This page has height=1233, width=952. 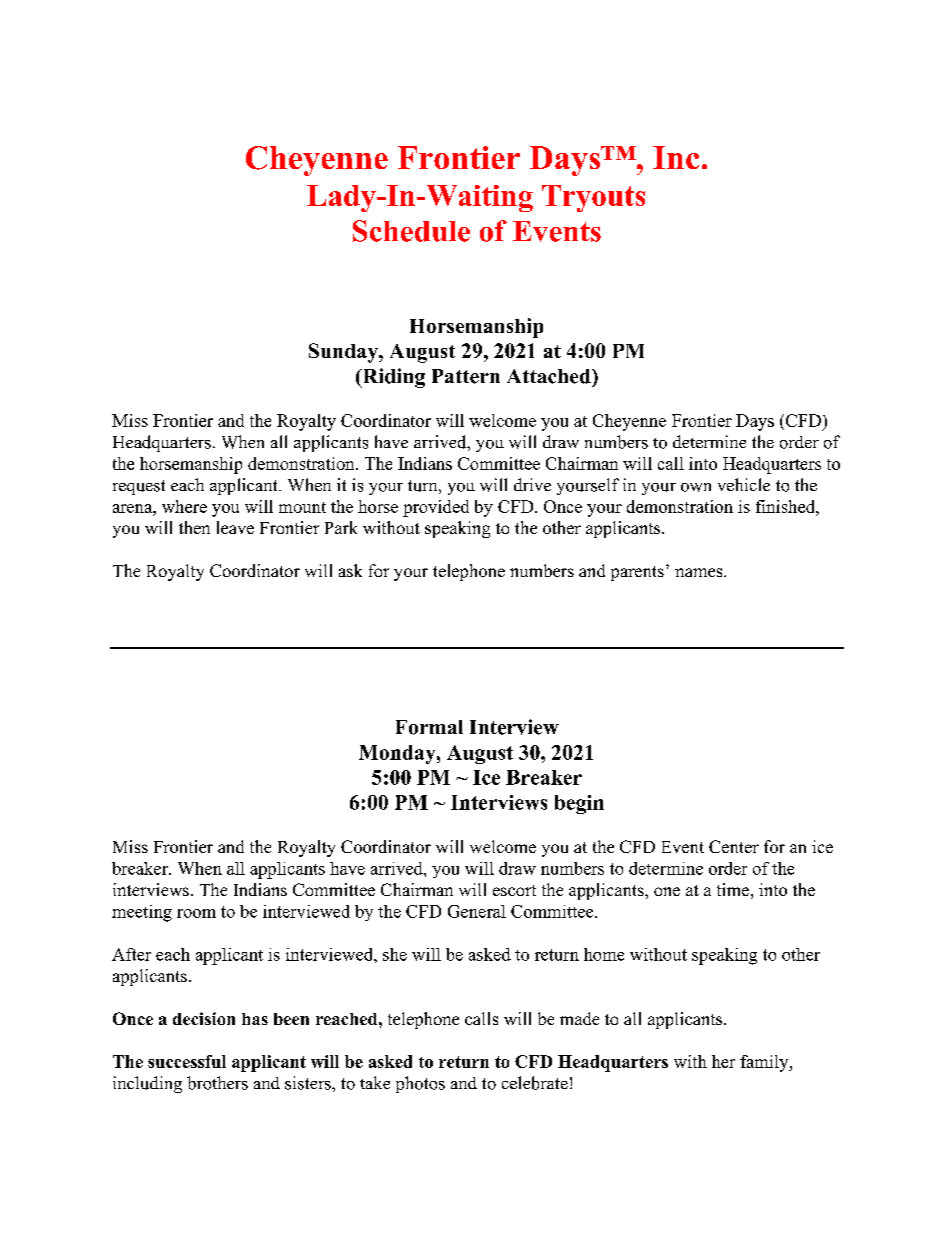 What do you see at coordinates (593, 198) in the page?
I see `Tryouts` at bounding box center [593, 198].
